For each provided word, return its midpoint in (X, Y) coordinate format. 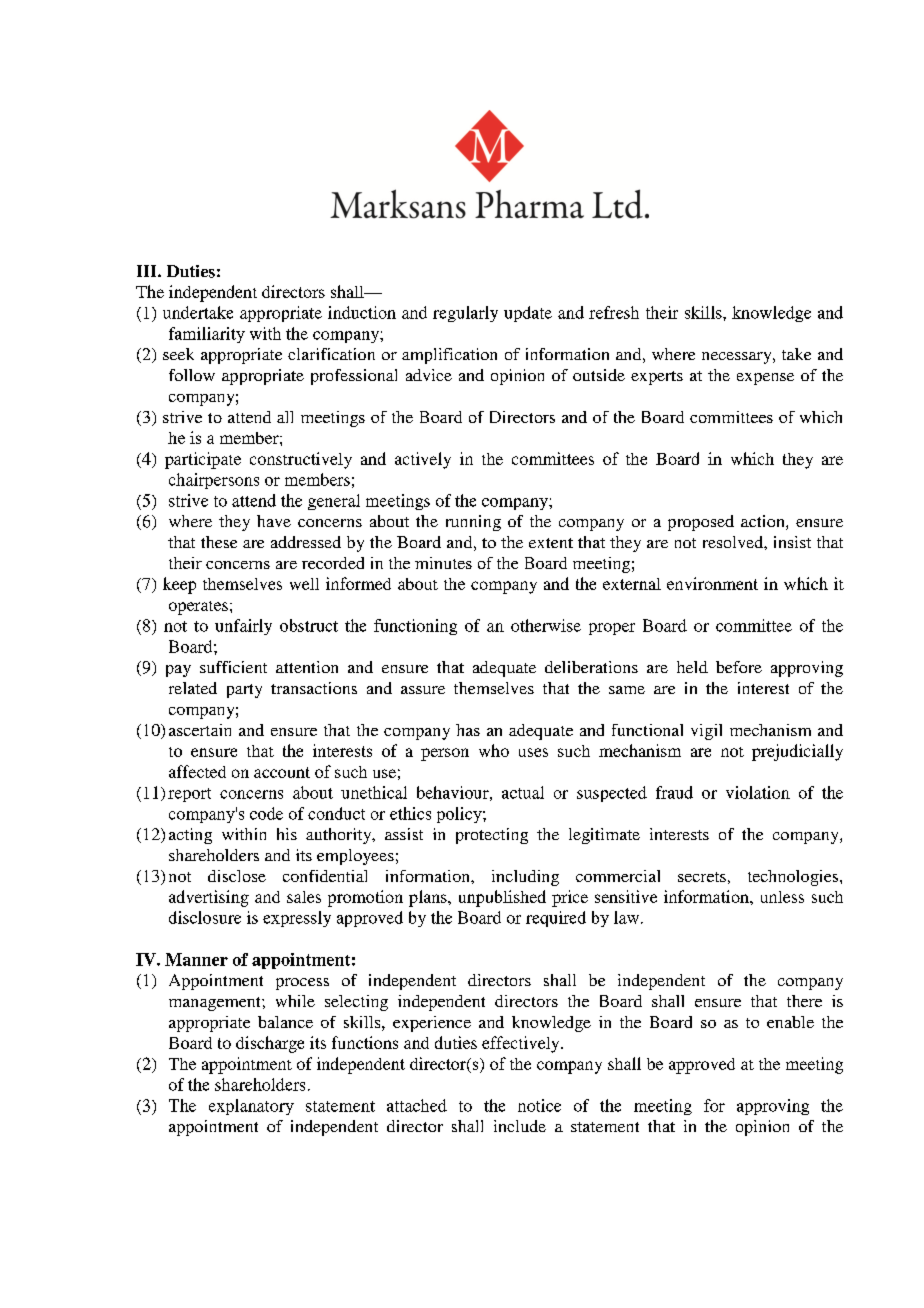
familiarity (207, 335)
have (274, 521)
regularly (465, 314)
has (468, 730)
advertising (209, 898)
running (473, 523)
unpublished (502, 898)
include (520, 1126)
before (739, 667)
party (244, 691)
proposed (701, 523)
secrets (702, 877)
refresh (614, 312)
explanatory (251, 1107)
